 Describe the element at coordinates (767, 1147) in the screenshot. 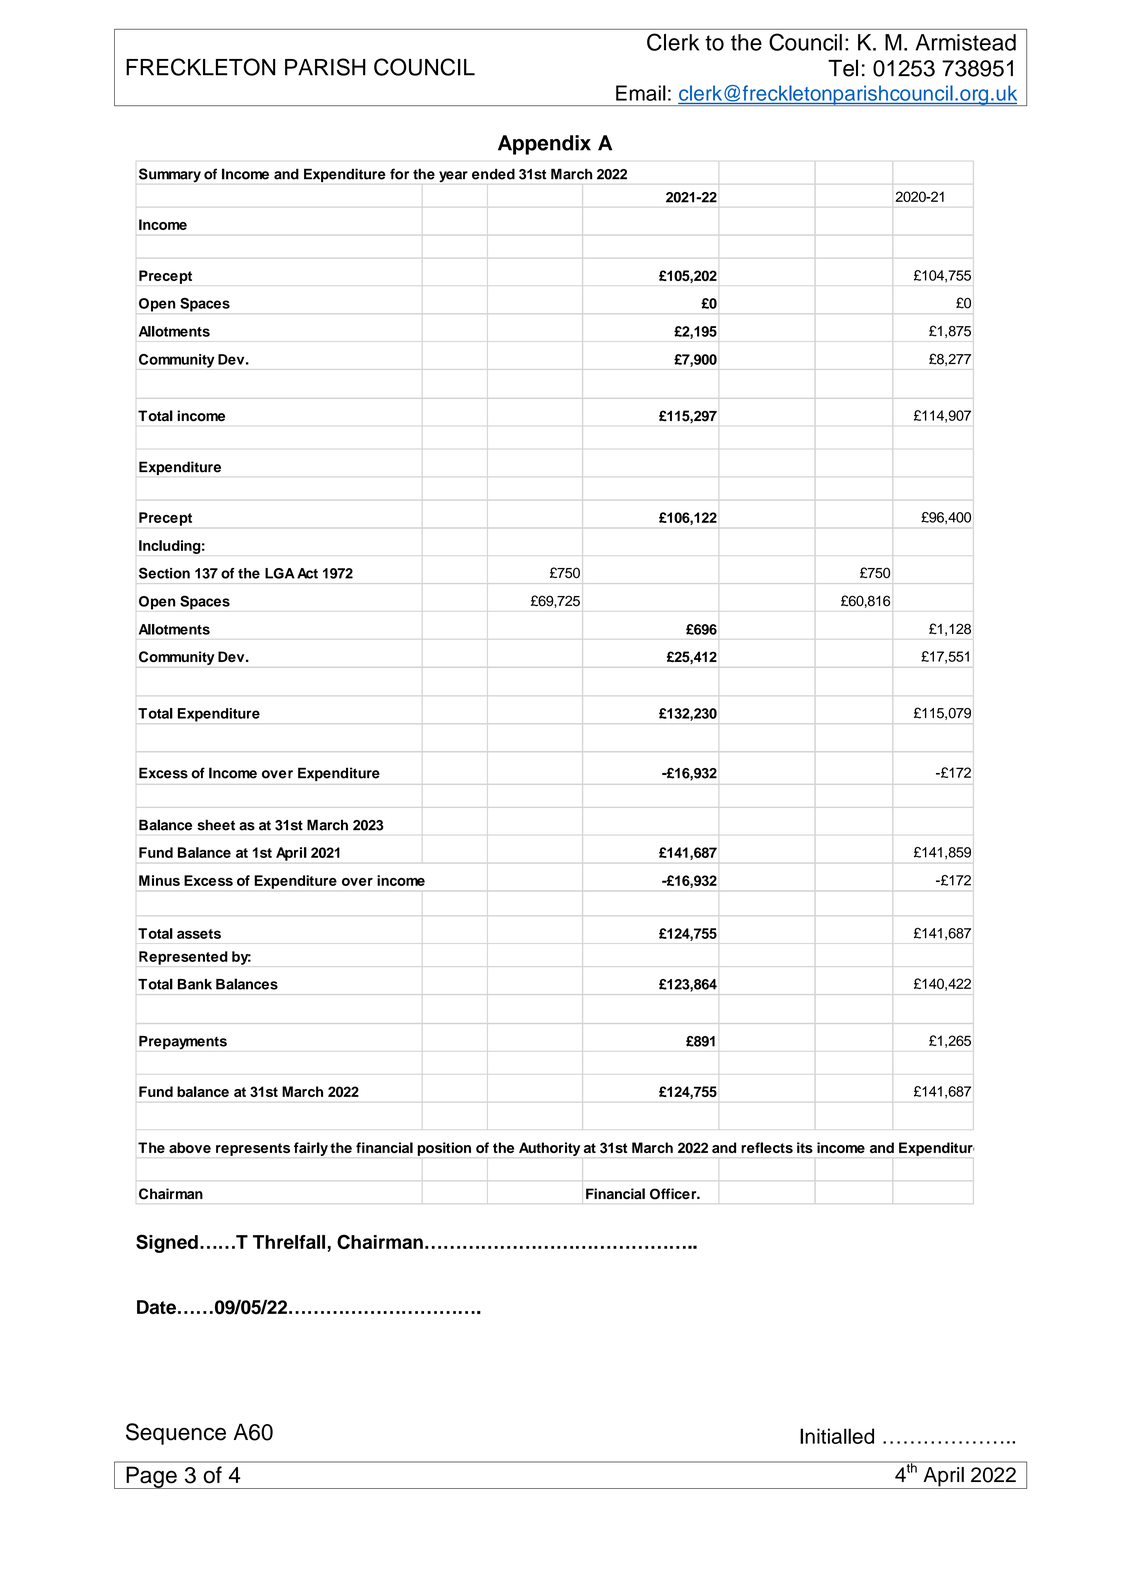

I see `reflects` at that location.
